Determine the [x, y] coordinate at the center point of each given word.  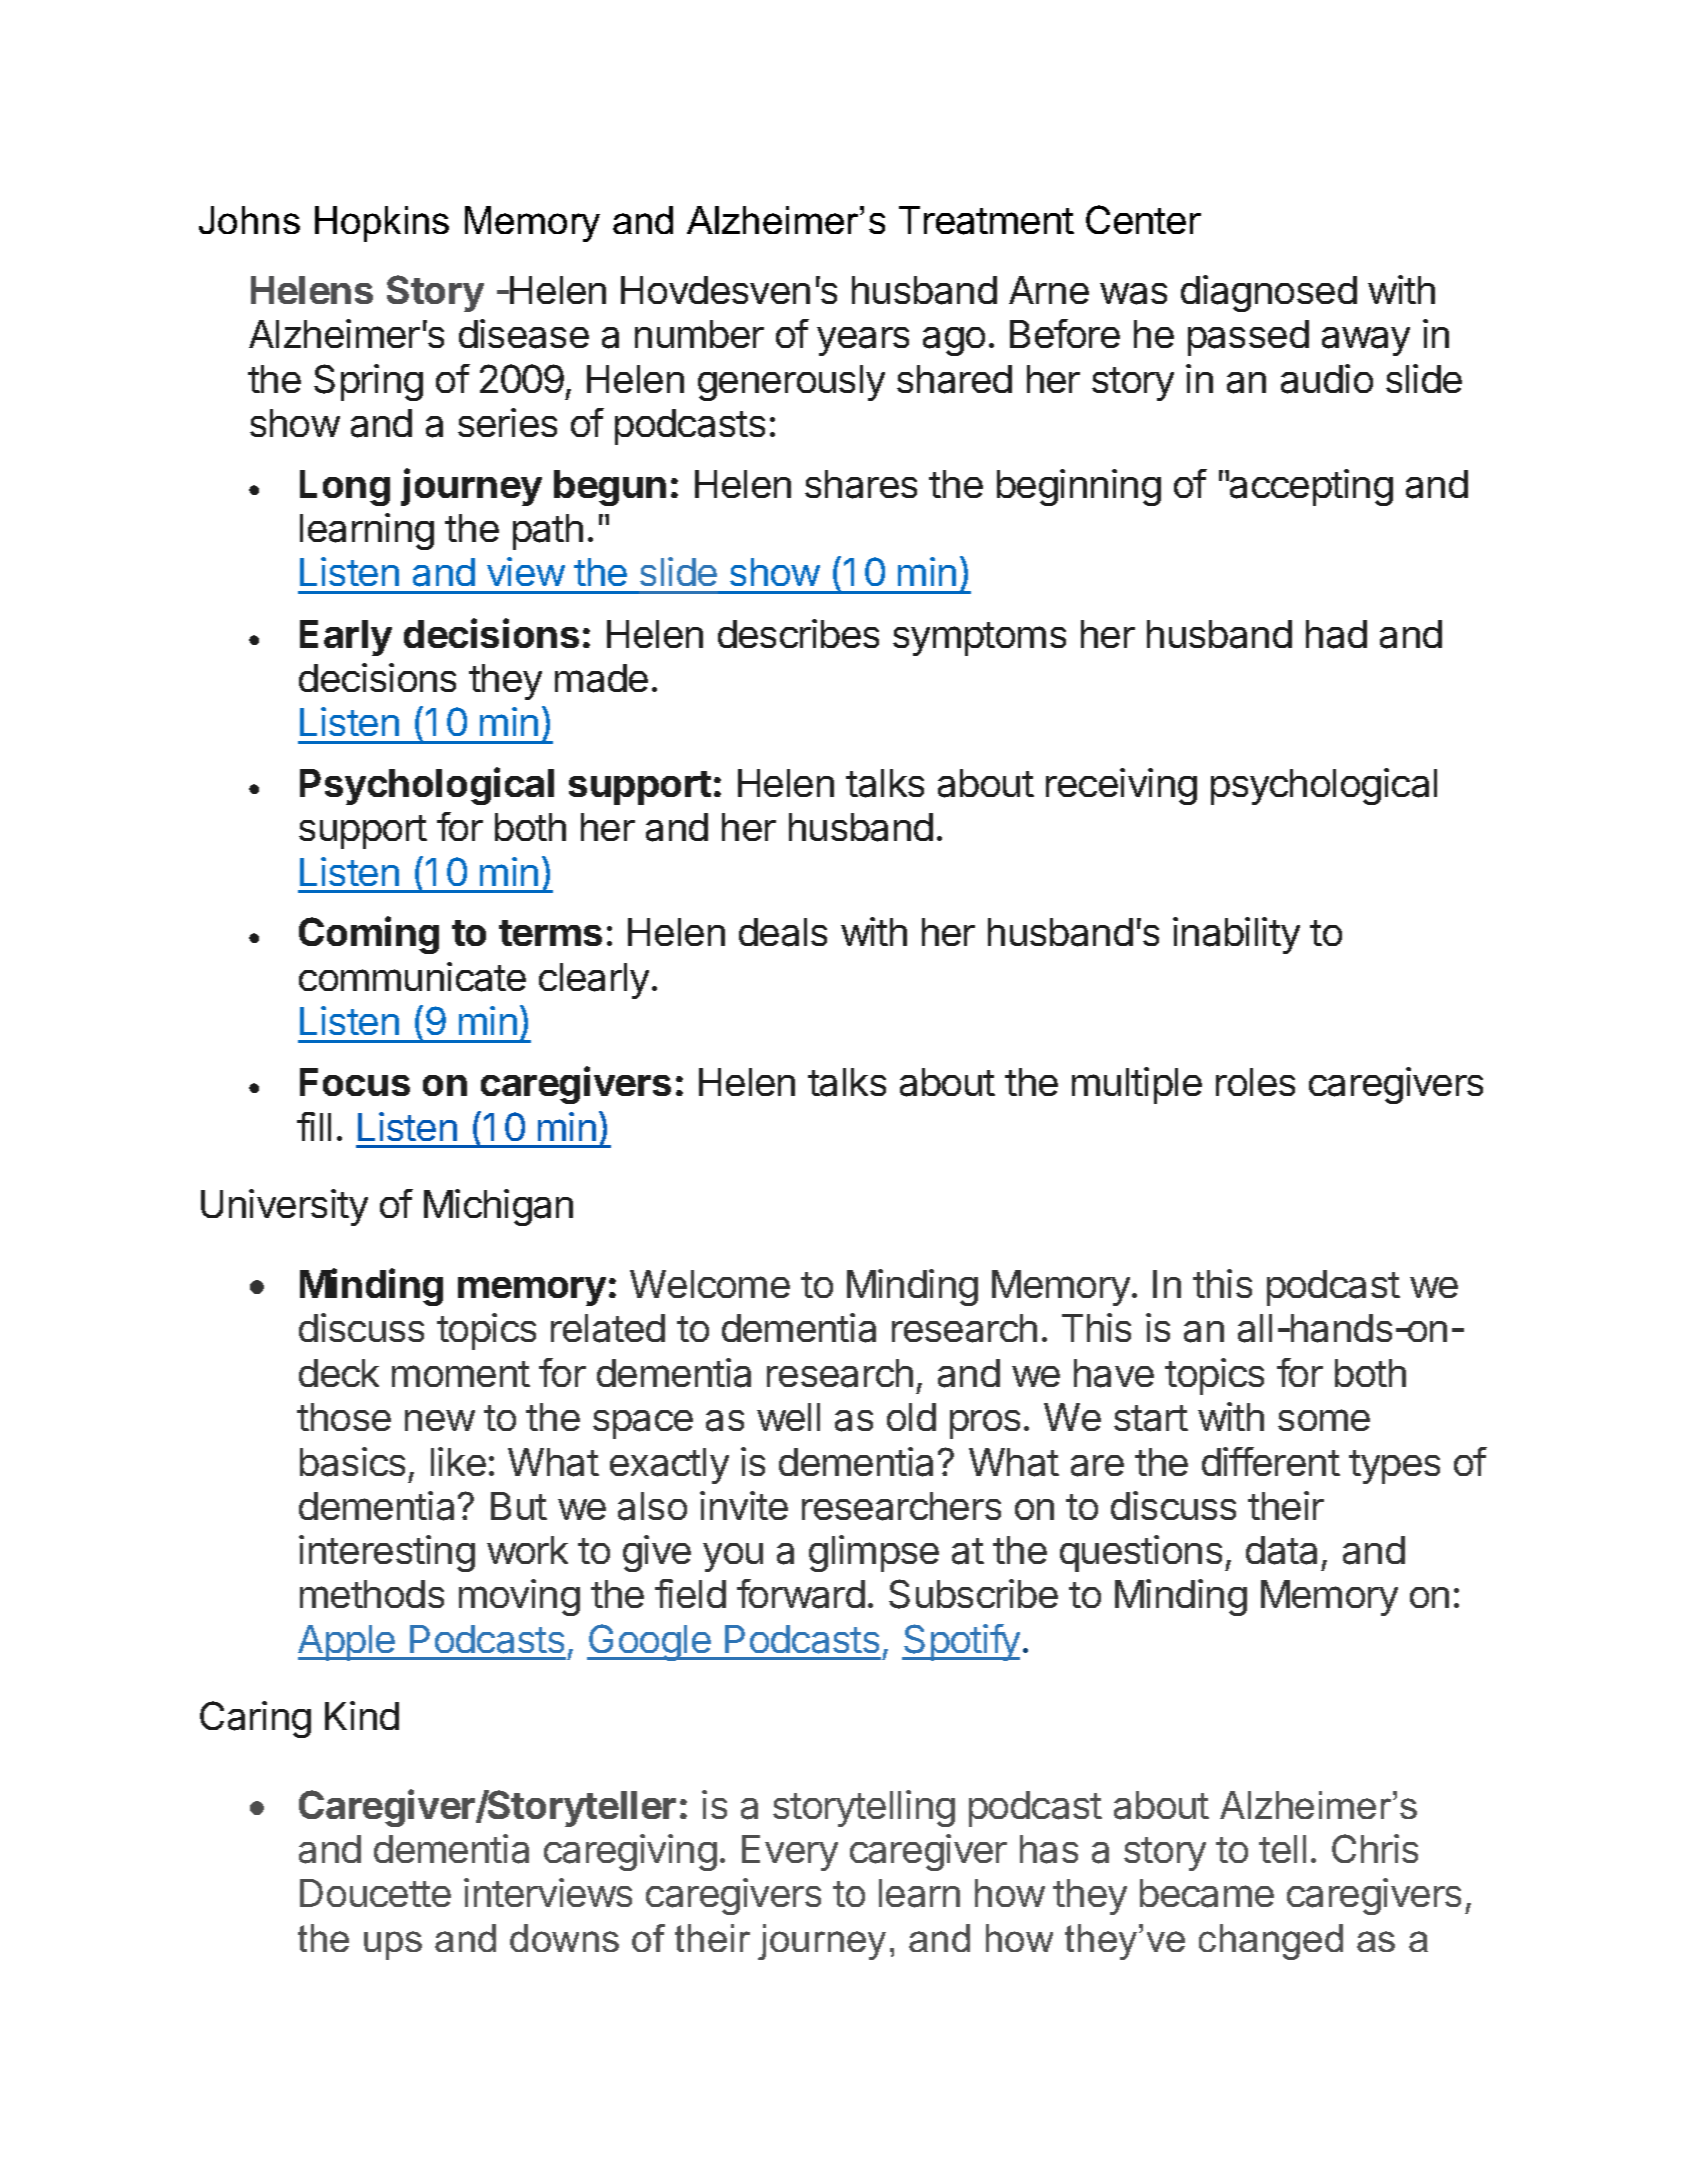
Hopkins [382, 224]
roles [1255, 1082]
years [863, 341]
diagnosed [1269, 293]
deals [783, 932]
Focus [355, 1082]
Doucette [375, 1893]
